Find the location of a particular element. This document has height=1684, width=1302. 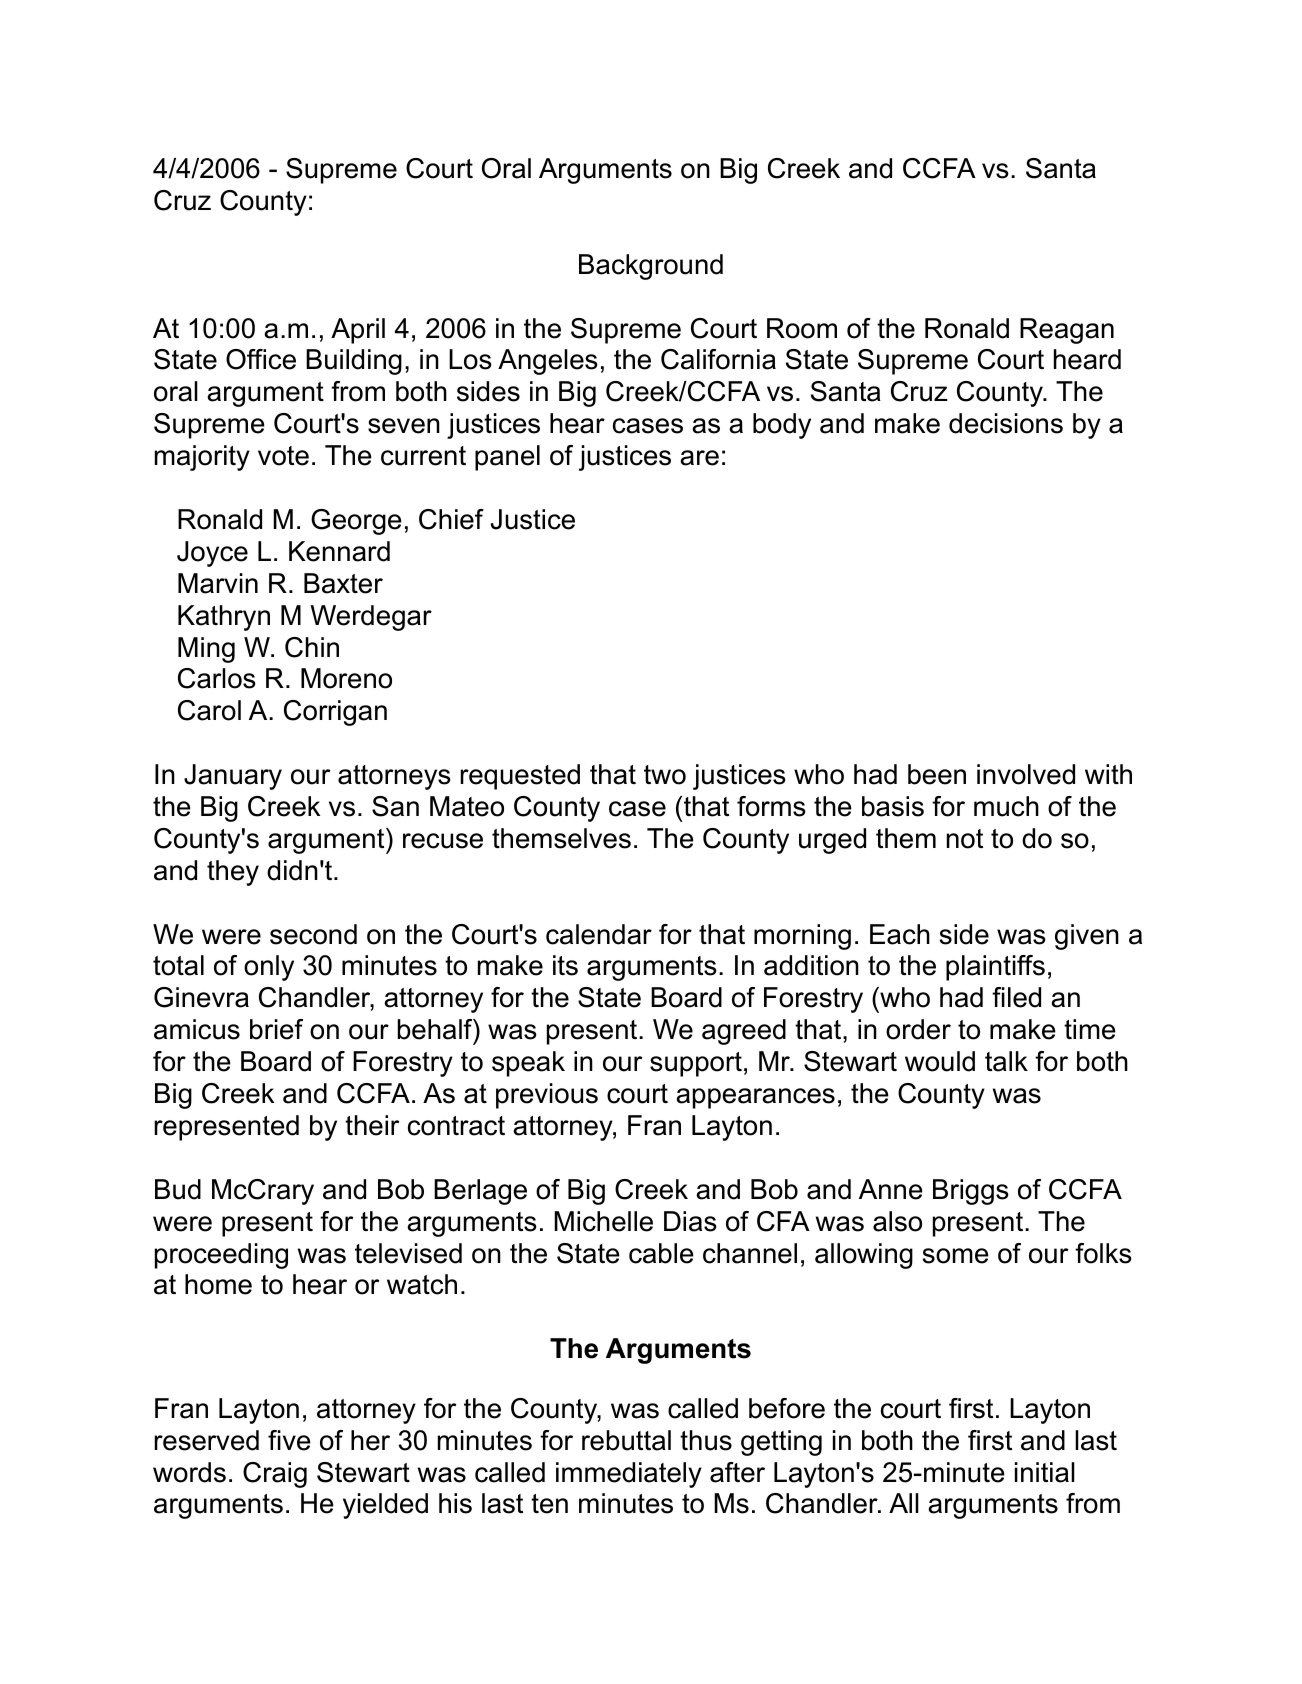

Bud is located at coordinates (178, 1189).
